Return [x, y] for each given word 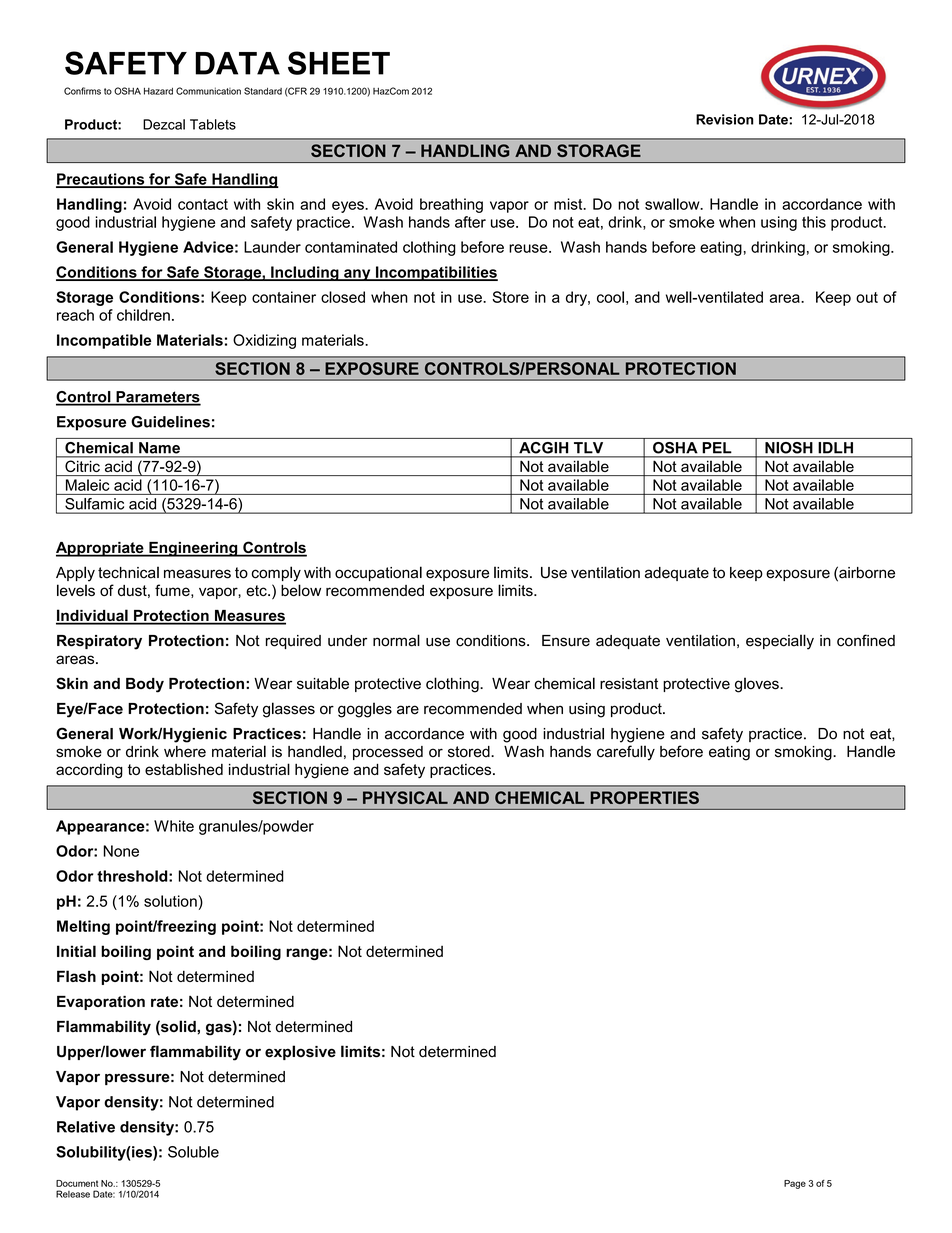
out [867, 297]
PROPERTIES [644, 797]
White [174, 826]
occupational [378, 573]
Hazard [158, 91]
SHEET [339, 63]
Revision [724, 119]
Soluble [193, 1152]
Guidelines [170, 422]
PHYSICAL [405, 797]
